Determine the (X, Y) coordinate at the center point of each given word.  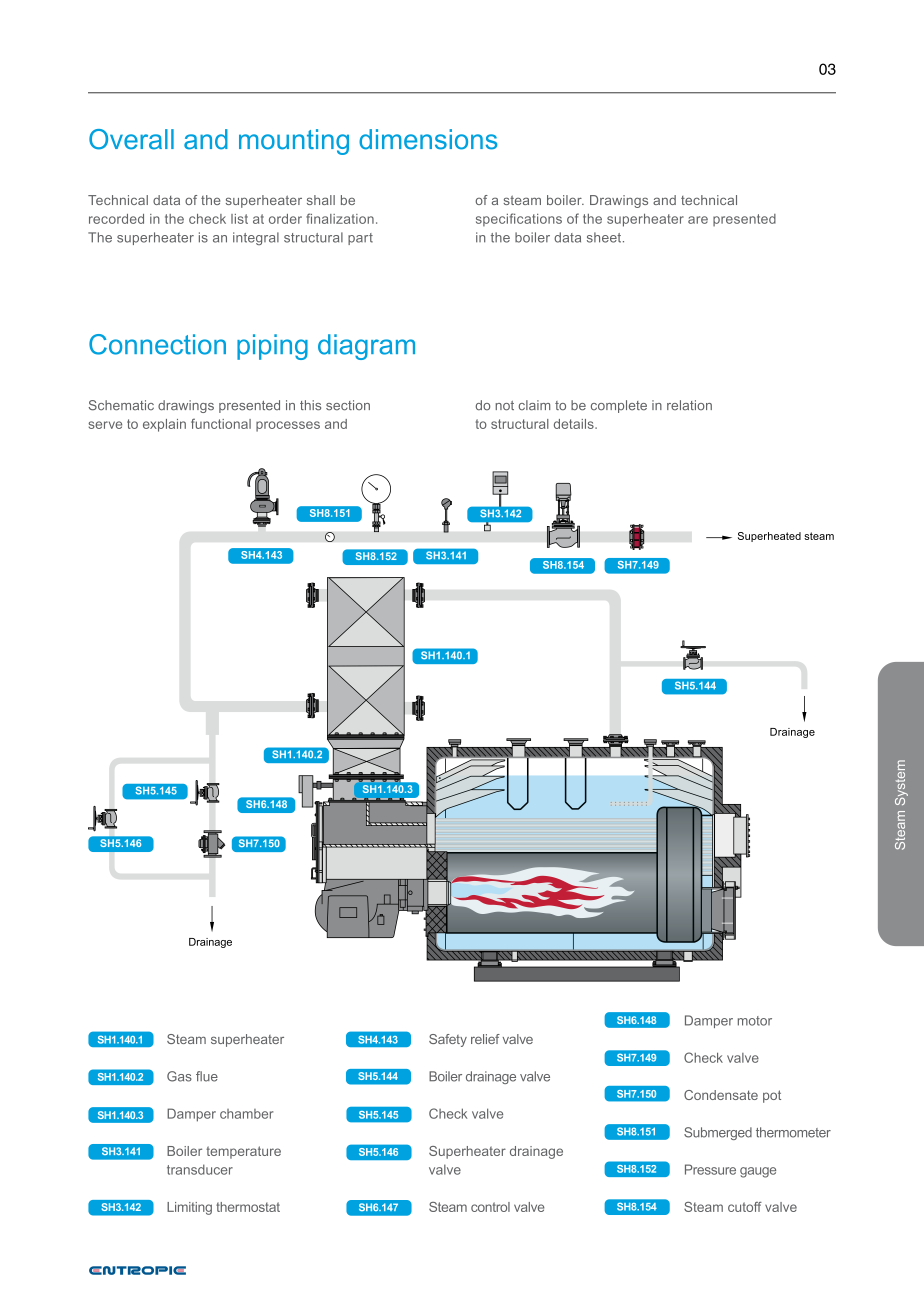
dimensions (428, 139)
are (698, 220)
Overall (131, 139)
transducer (200, 1169)
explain (164, 425)
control (490, 1207)
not (504, 406)
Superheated (769, 537)
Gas (179, 1076)
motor (755, 1021)
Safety (448, 1040)
